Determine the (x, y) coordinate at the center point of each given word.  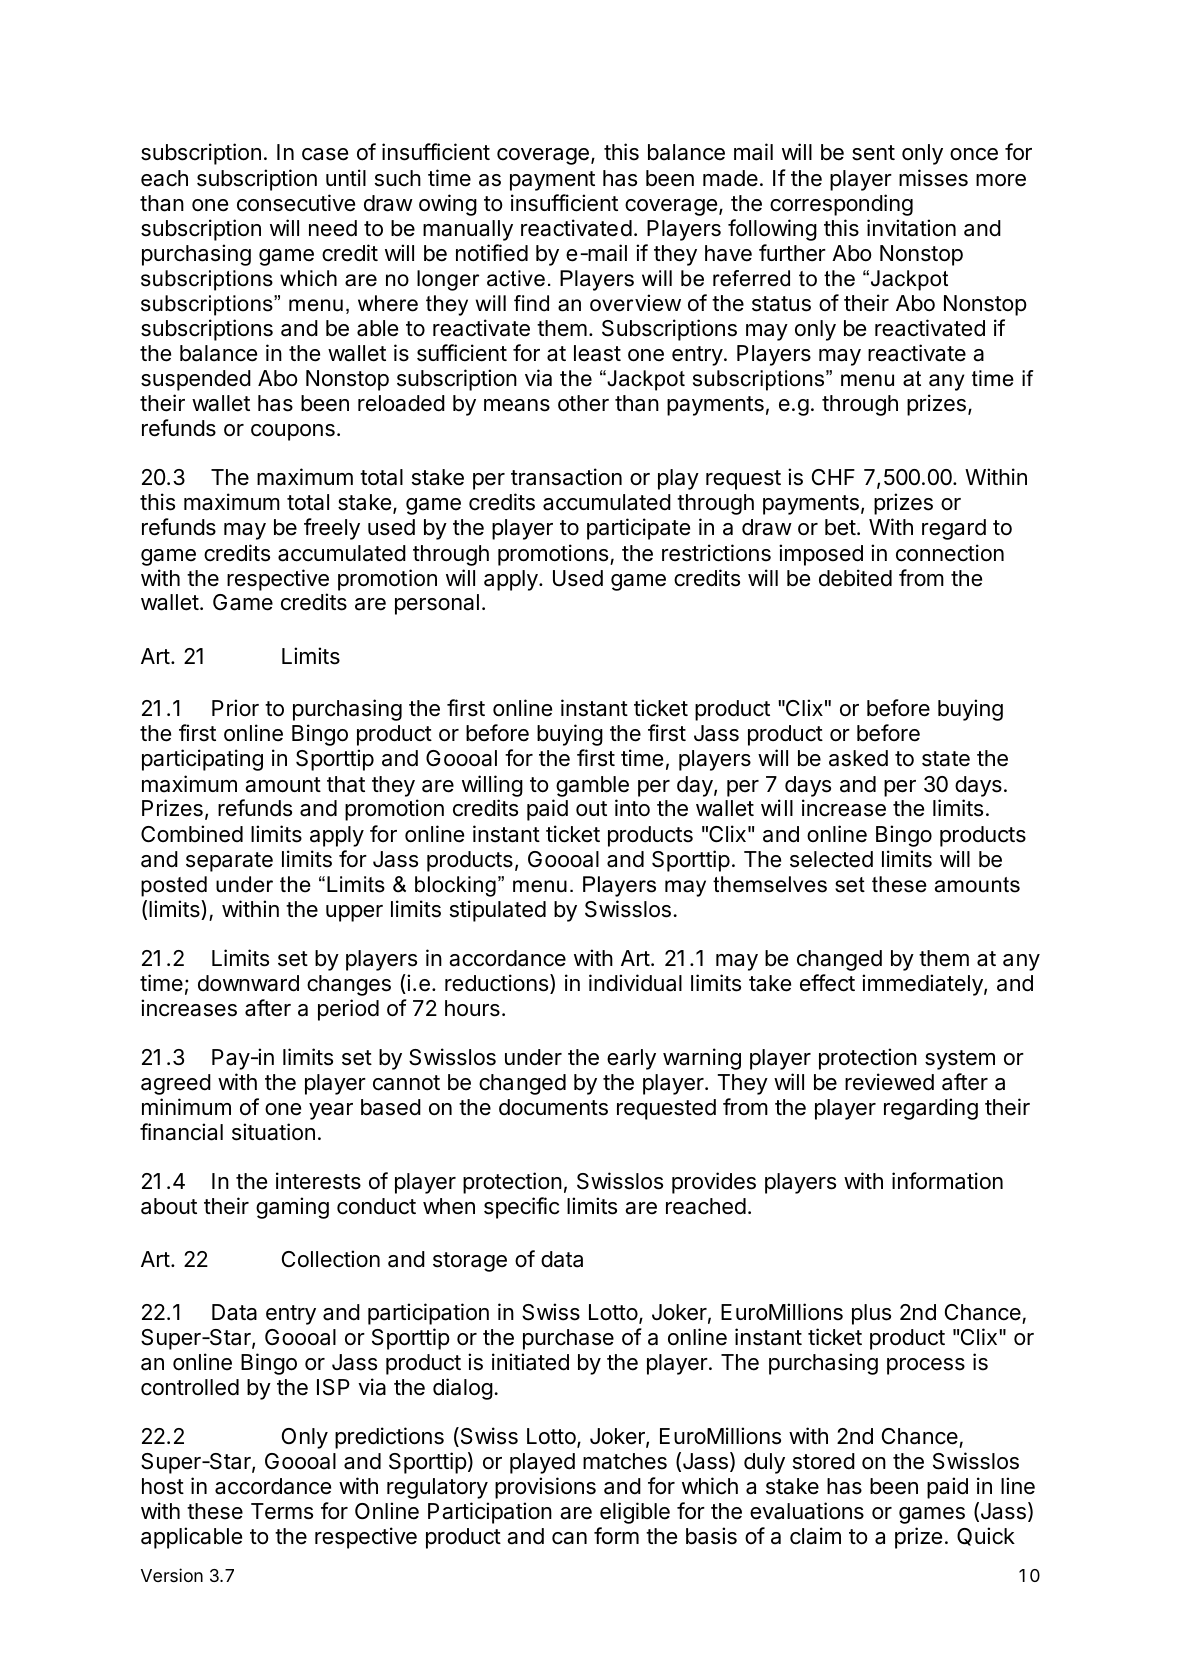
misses (933, 178)
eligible (635, 1513)
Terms (282, 1511)
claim (815, 1536)
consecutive (296, 203)
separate (229, 862)
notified (492, 253)
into (632, 808)
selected (831, 859)
